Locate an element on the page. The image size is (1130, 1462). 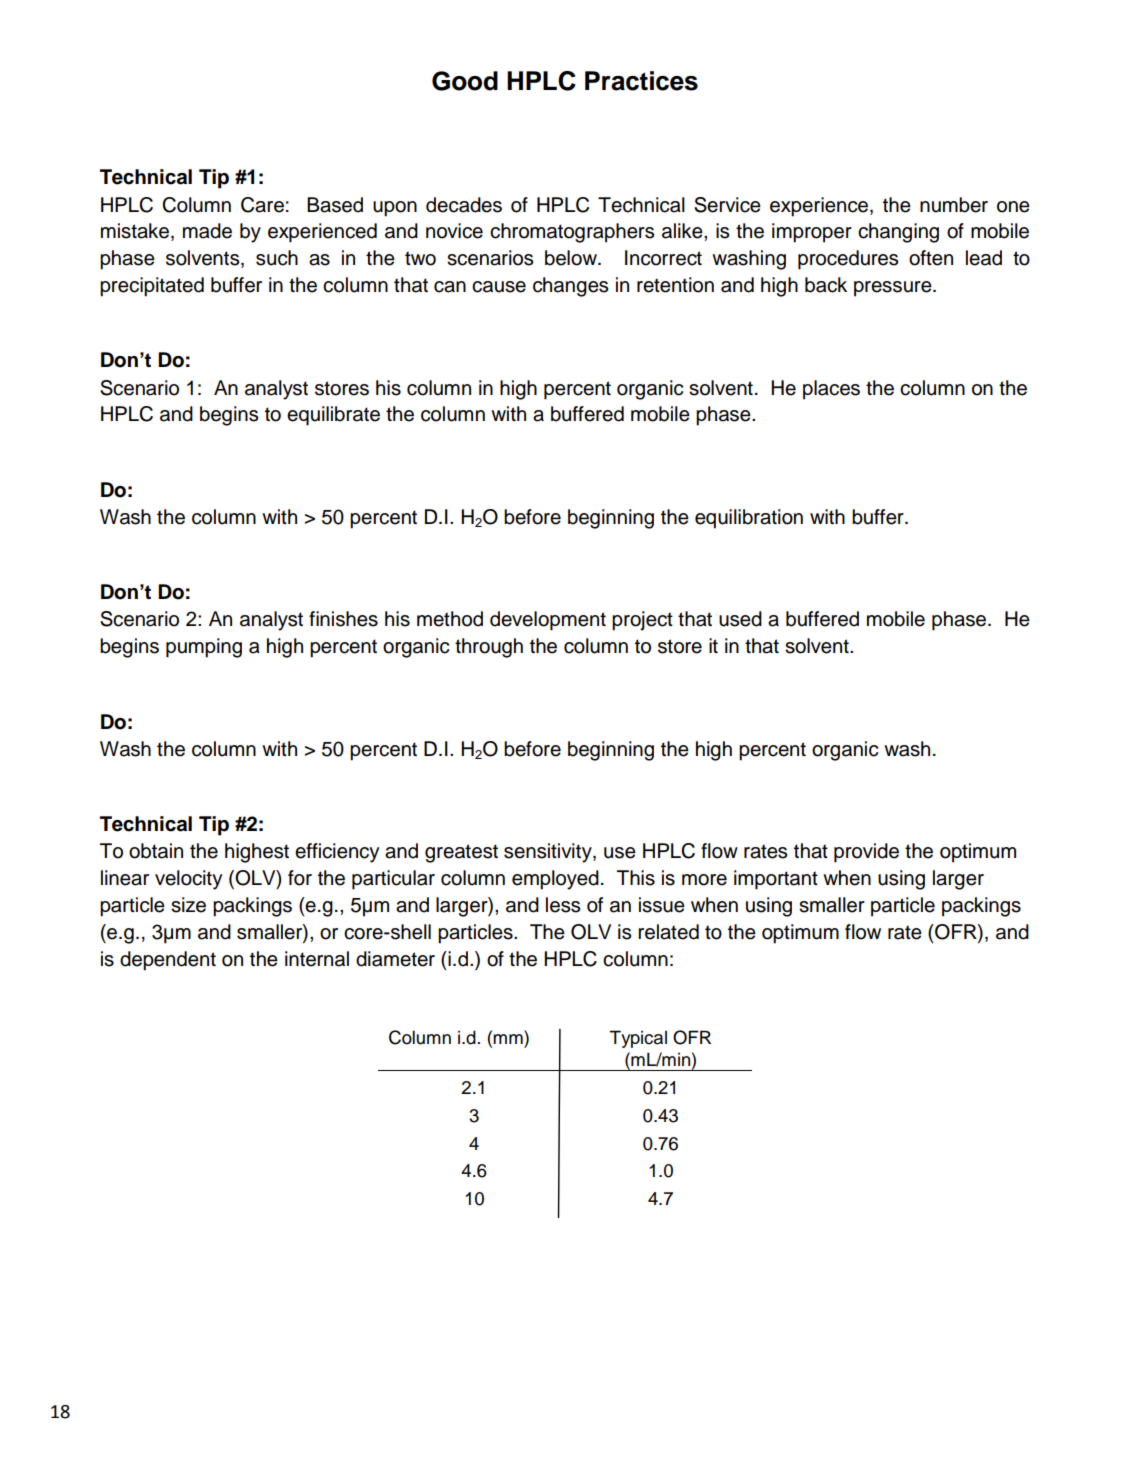
number is located at coordinates (954, 205).
